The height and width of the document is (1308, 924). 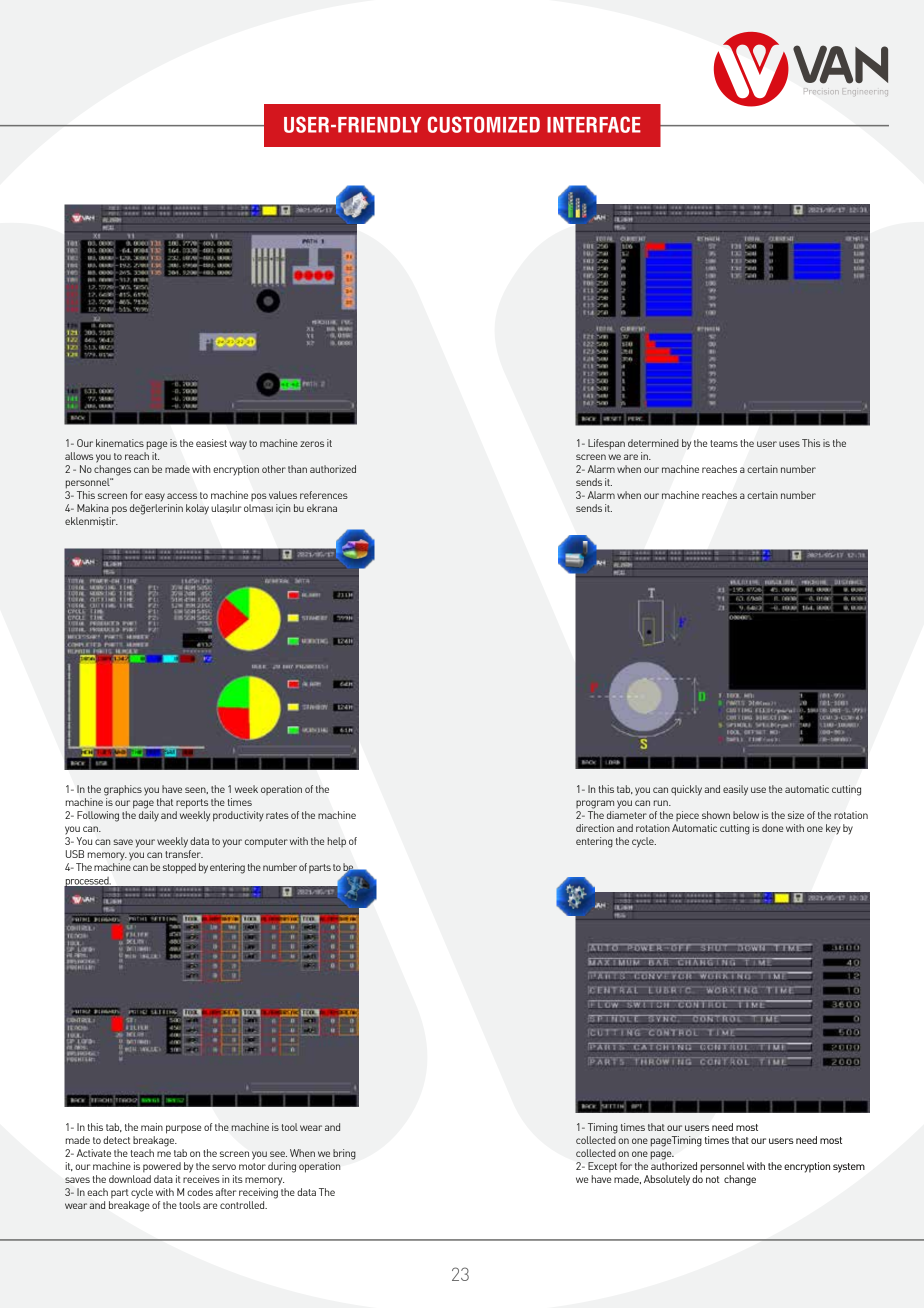 I want to click on easily, so click(x=735, y=790).
